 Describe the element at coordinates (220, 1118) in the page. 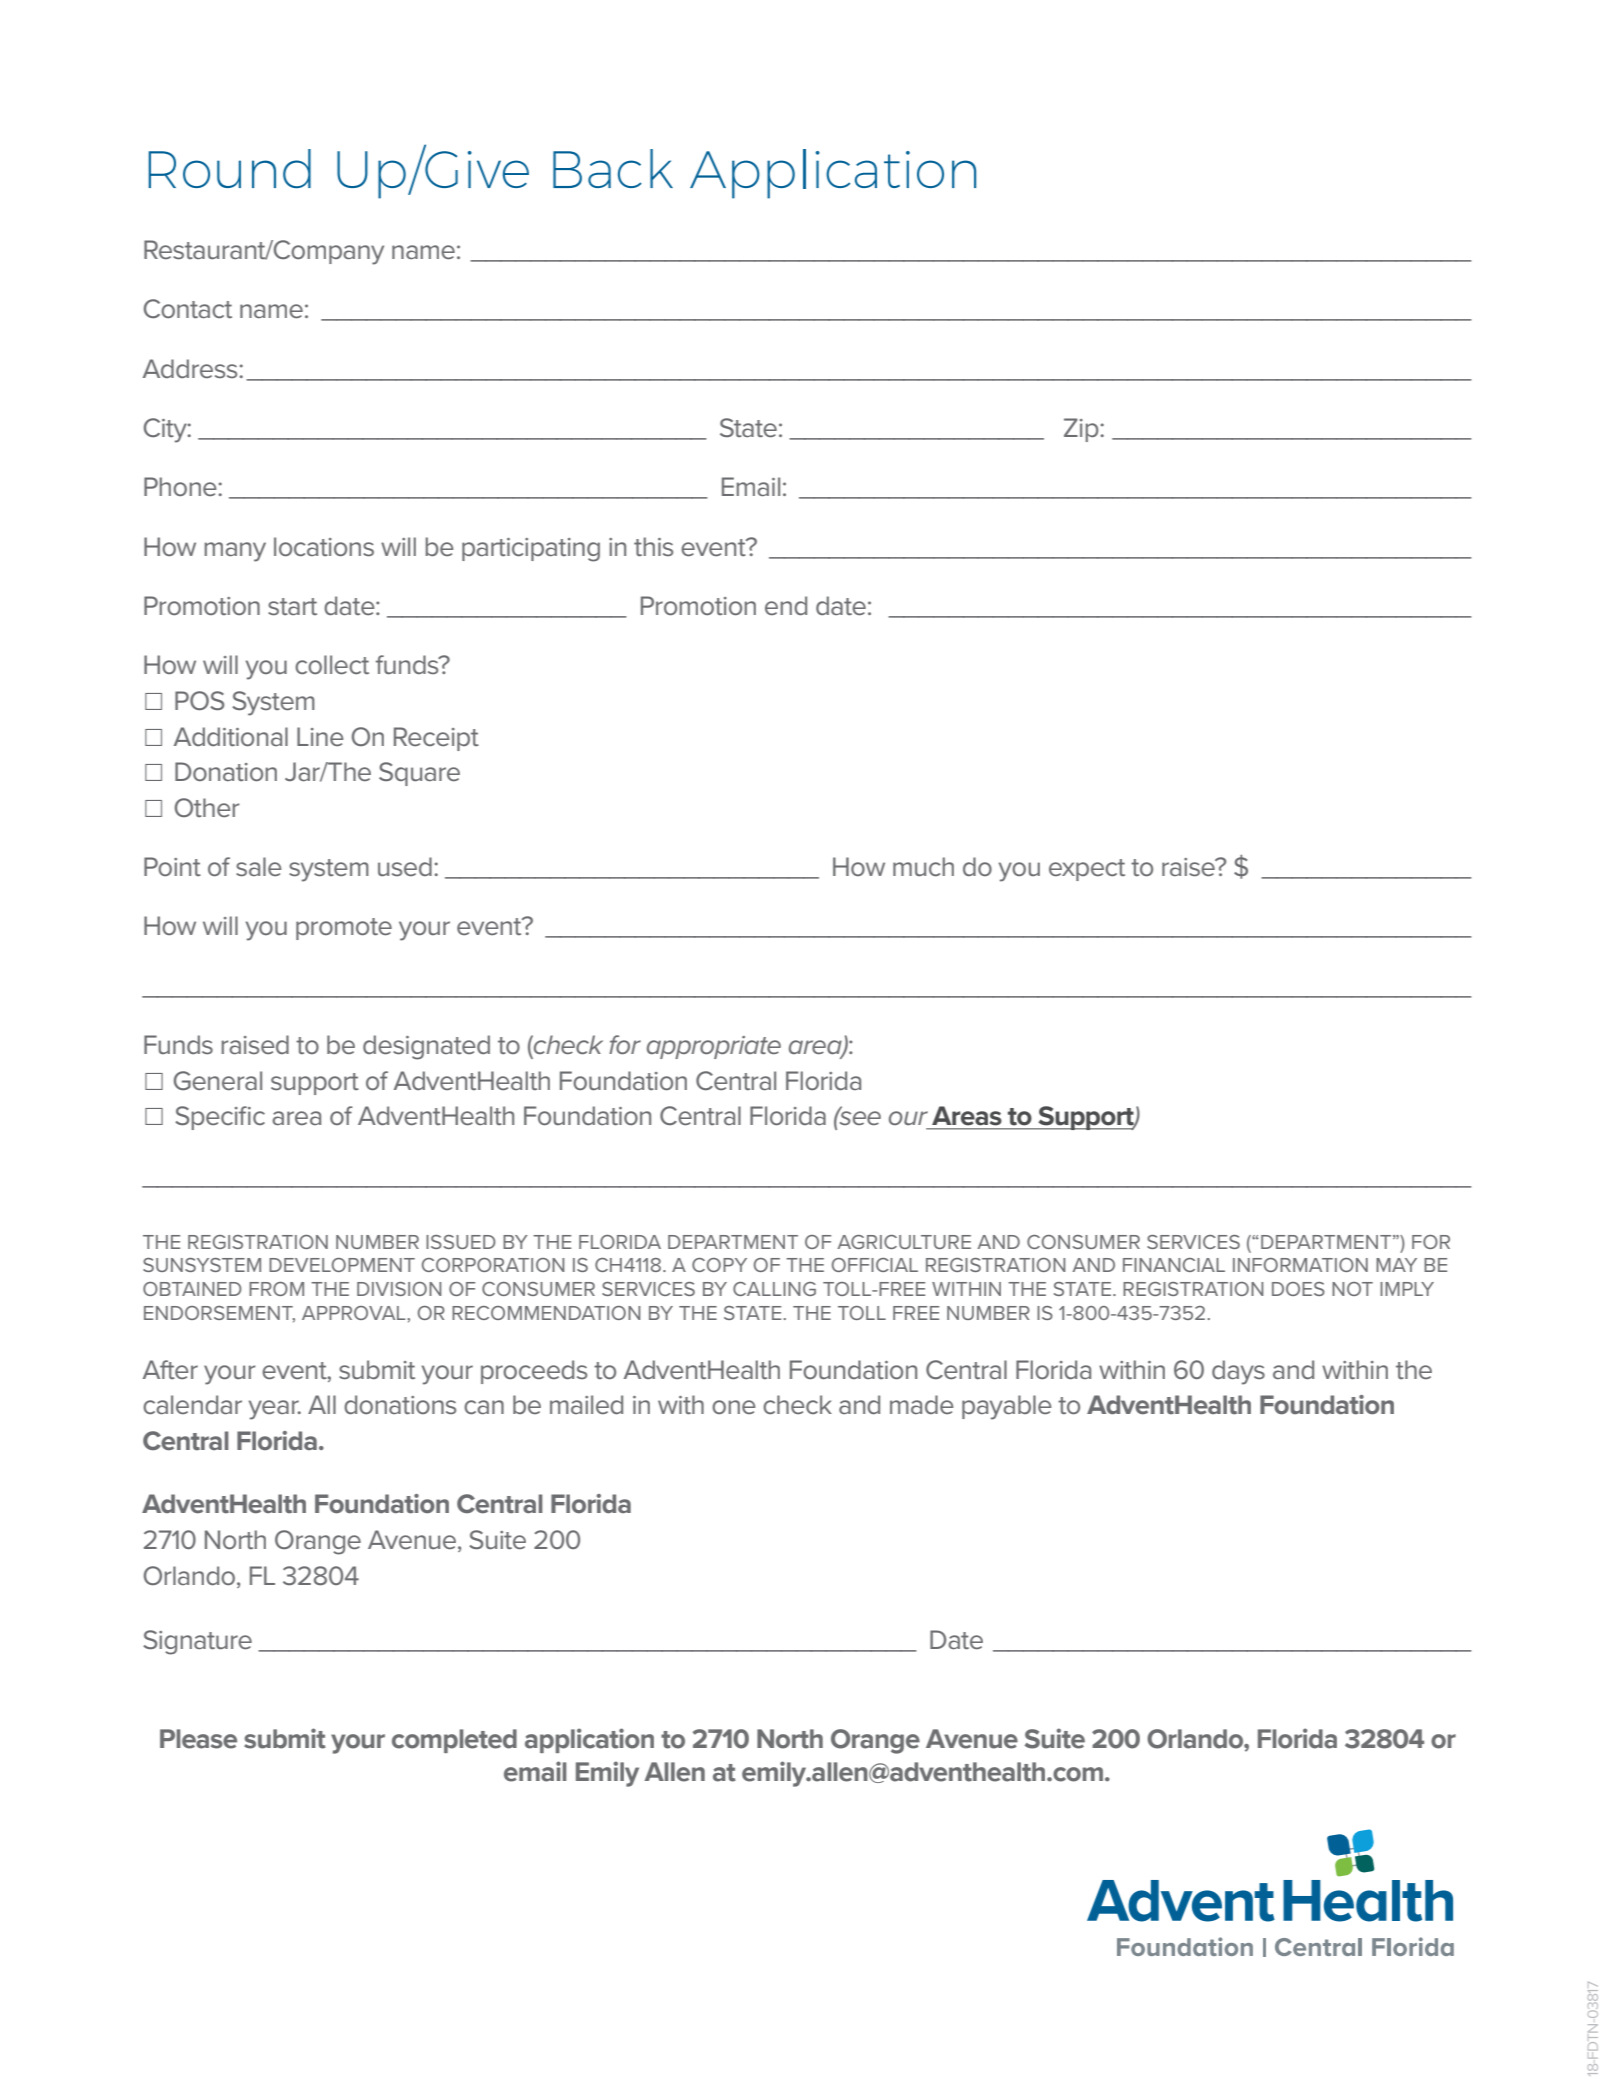

I see `Specific` at that location.
